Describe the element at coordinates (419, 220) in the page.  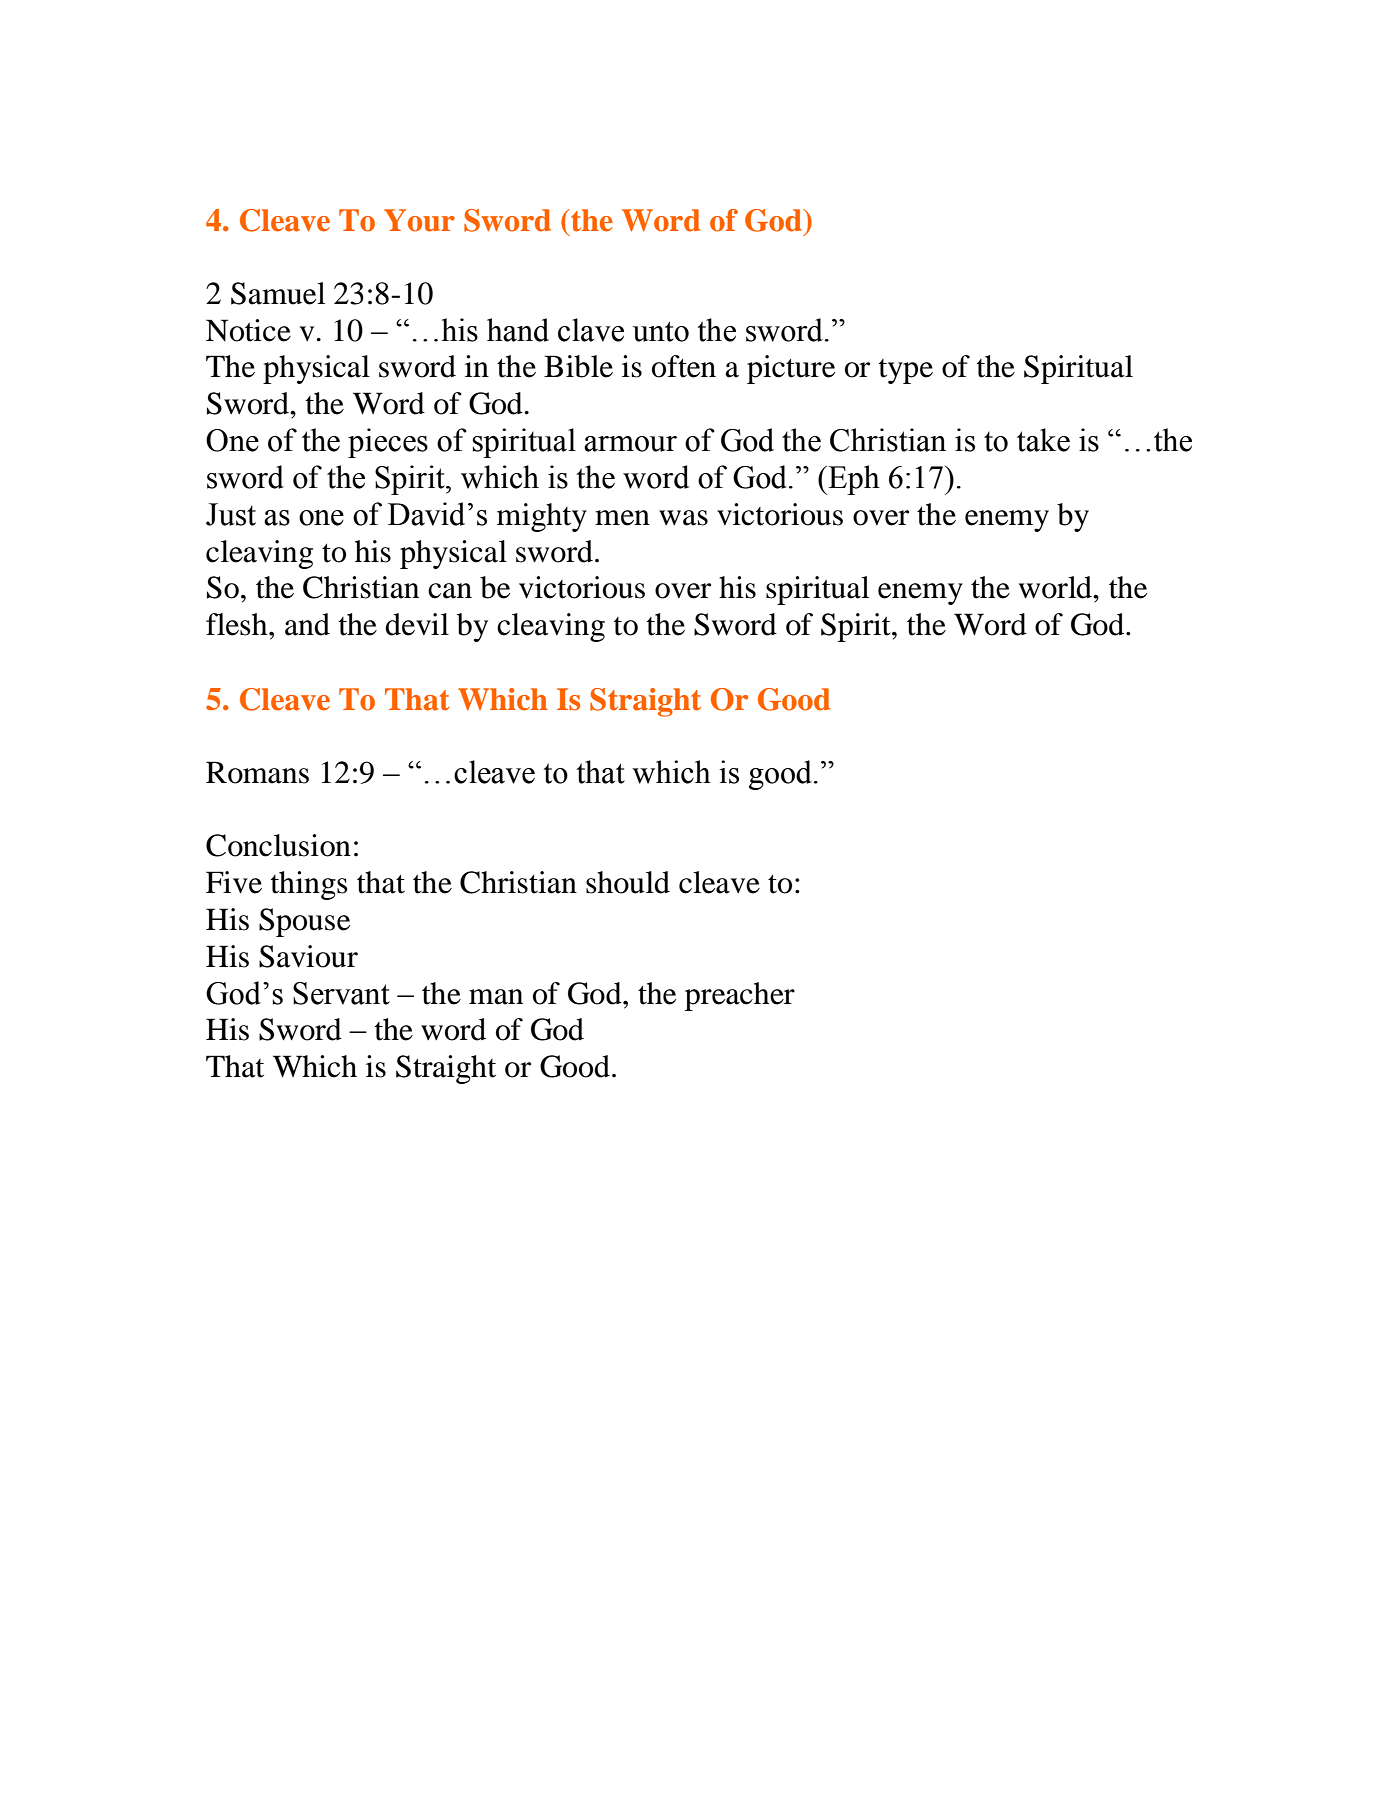
I see `Your` at that location.
